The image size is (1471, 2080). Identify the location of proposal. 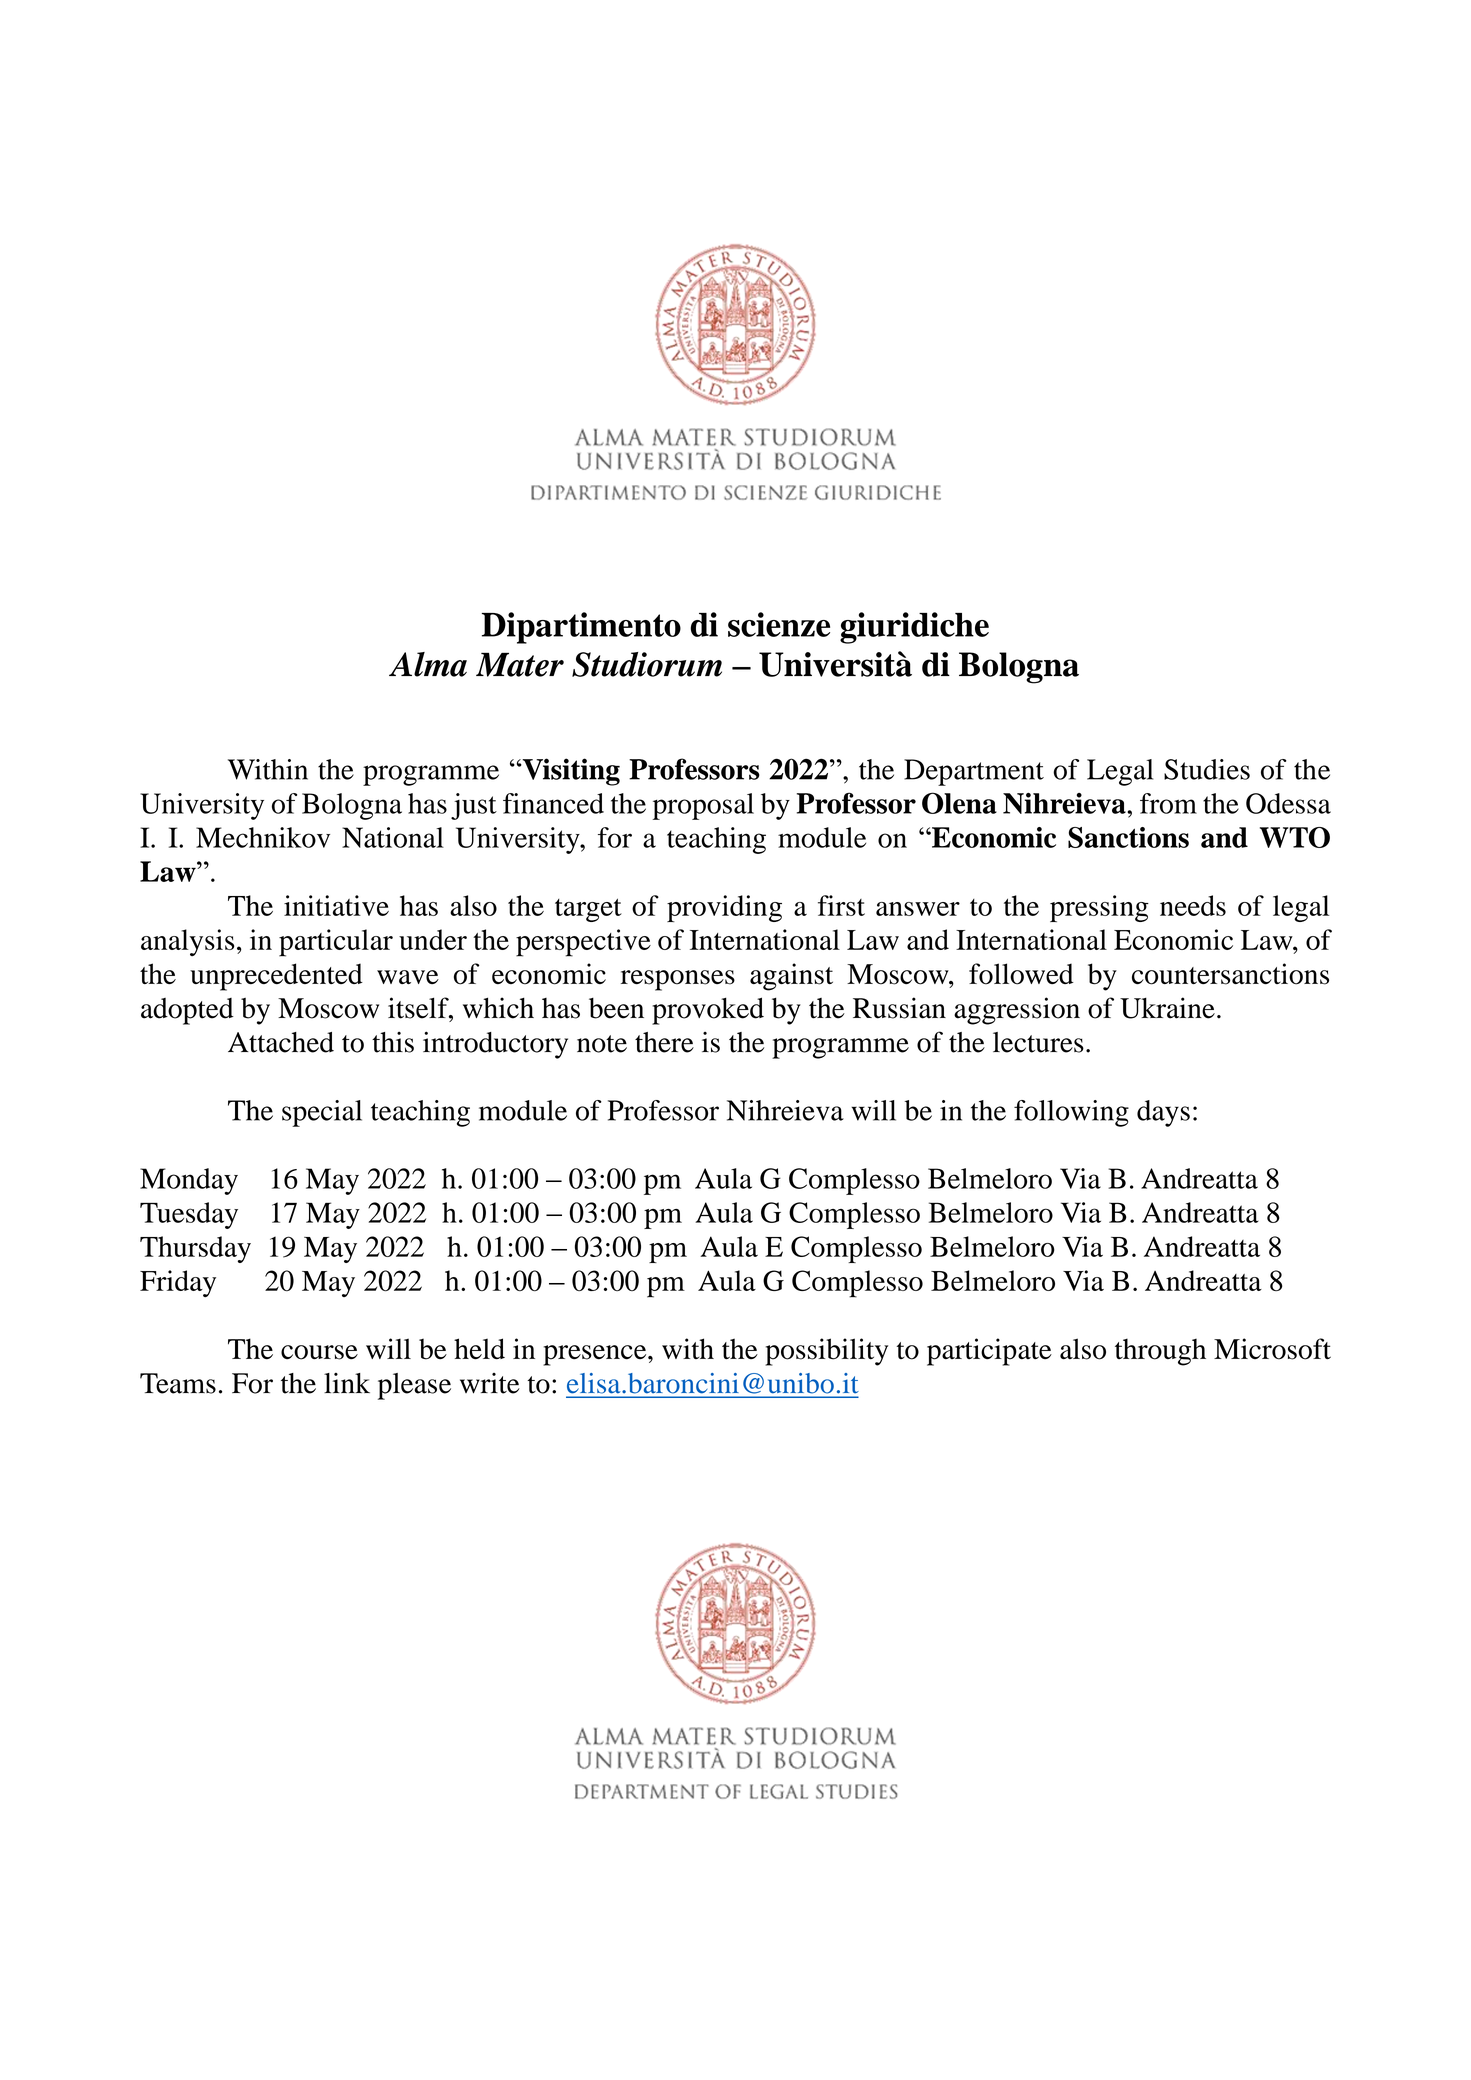
(703, 806).
